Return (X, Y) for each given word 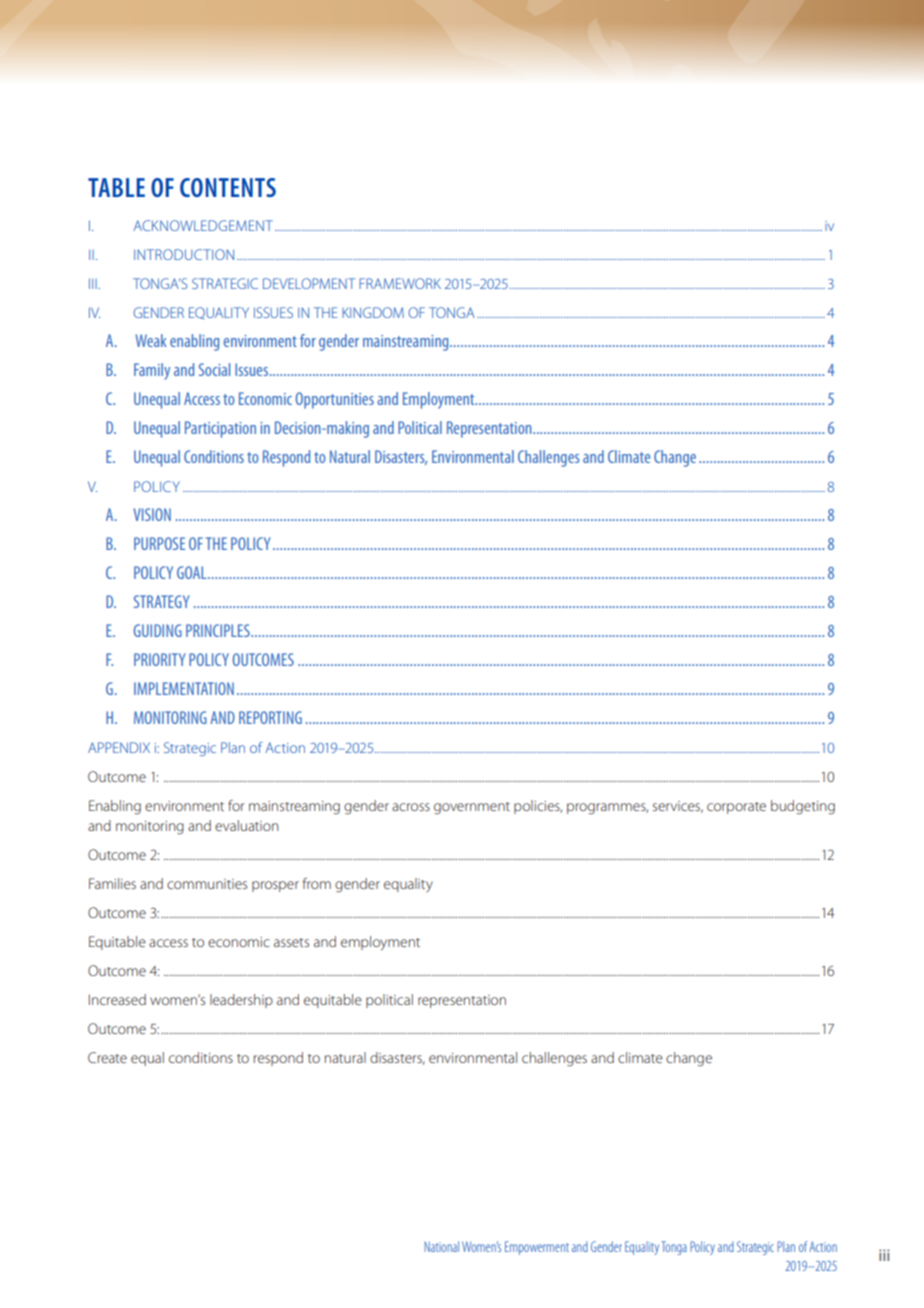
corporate (736, 808)
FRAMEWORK (400, 283)
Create (107, 1057)
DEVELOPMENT (309, 283)
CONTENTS (228, 187)
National (441, 1246)
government (472, 808)
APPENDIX (119, 747)
